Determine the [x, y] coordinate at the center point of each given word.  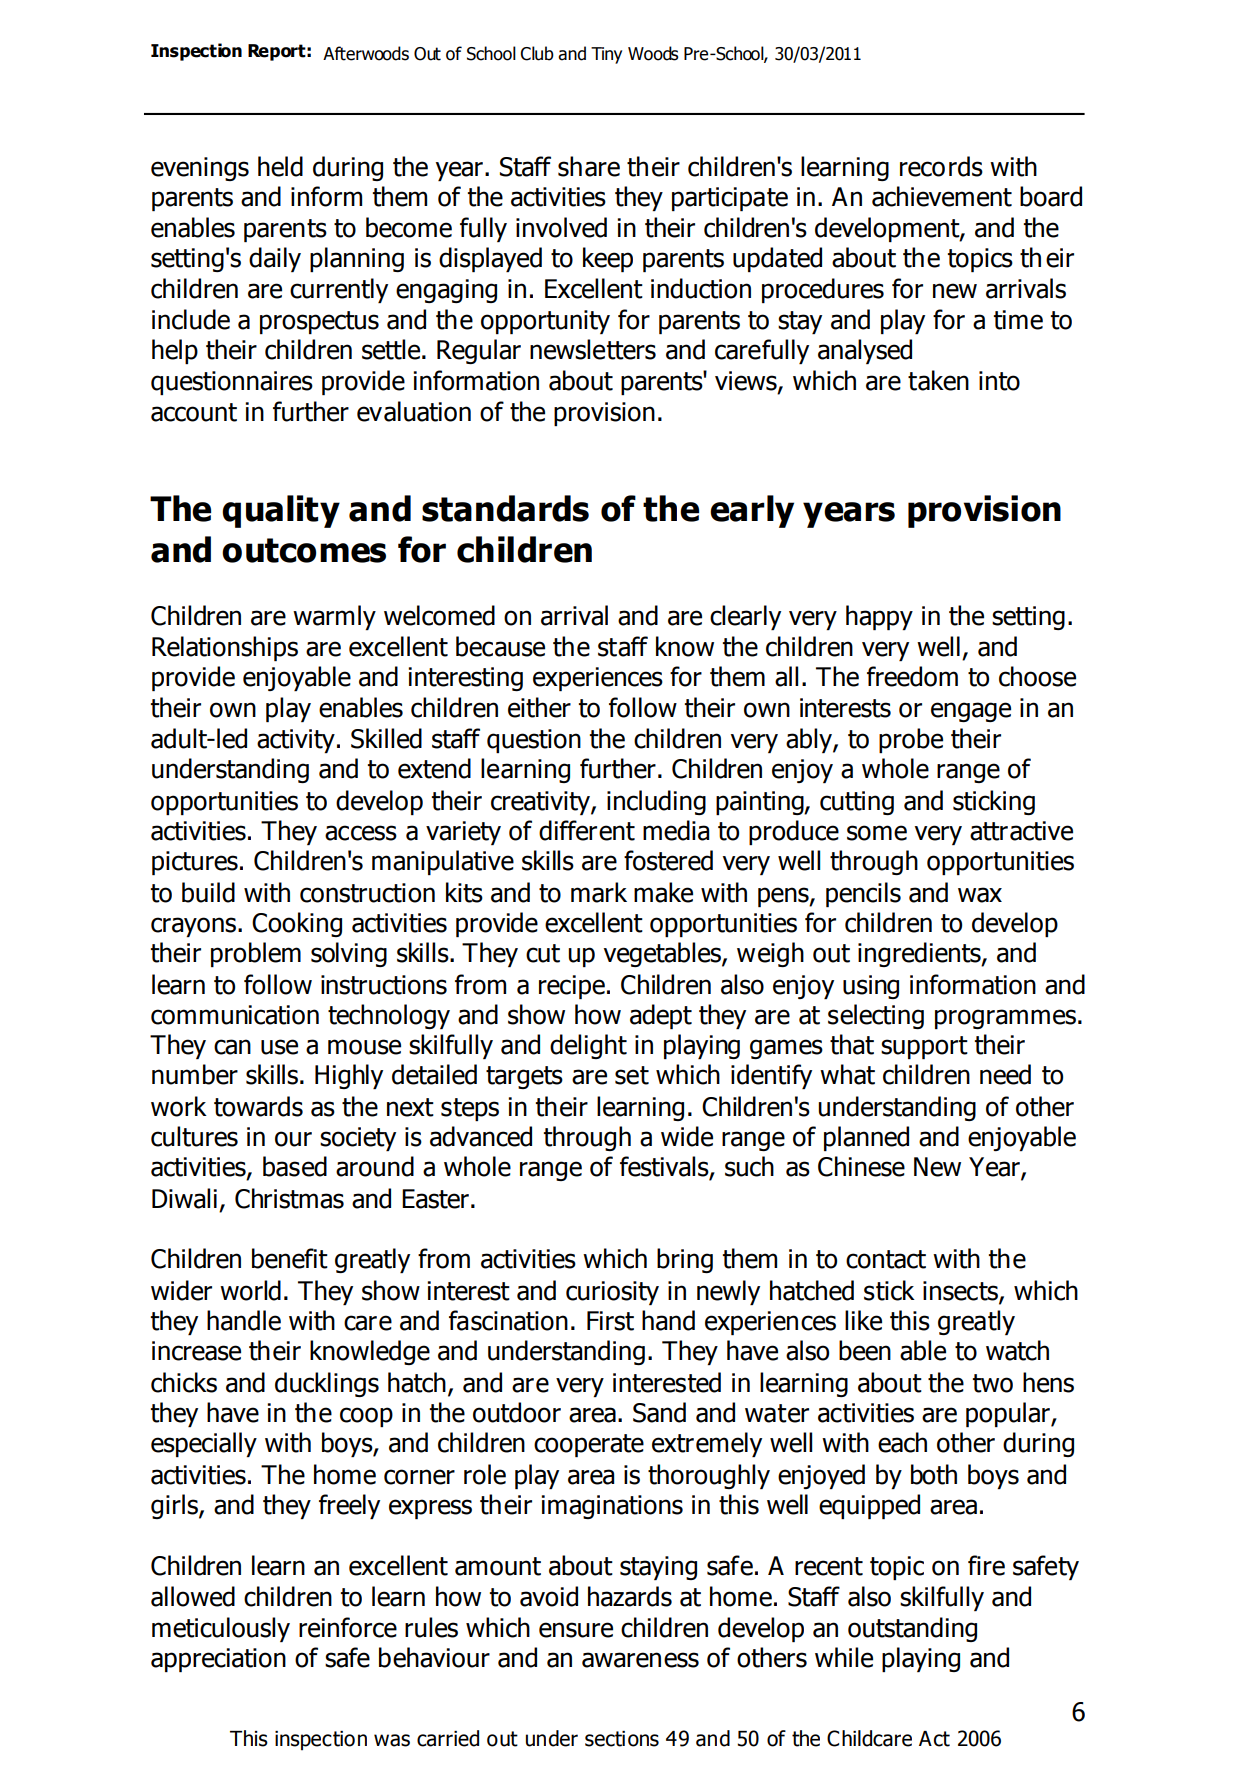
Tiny [606, 55]
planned [866, 1138]
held [280, 166]
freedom [912, 676]
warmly [334, 617]
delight [588, 1046]
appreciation [218, 1660]
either [539, 707]
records [941, 166]
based [295, 1166]
